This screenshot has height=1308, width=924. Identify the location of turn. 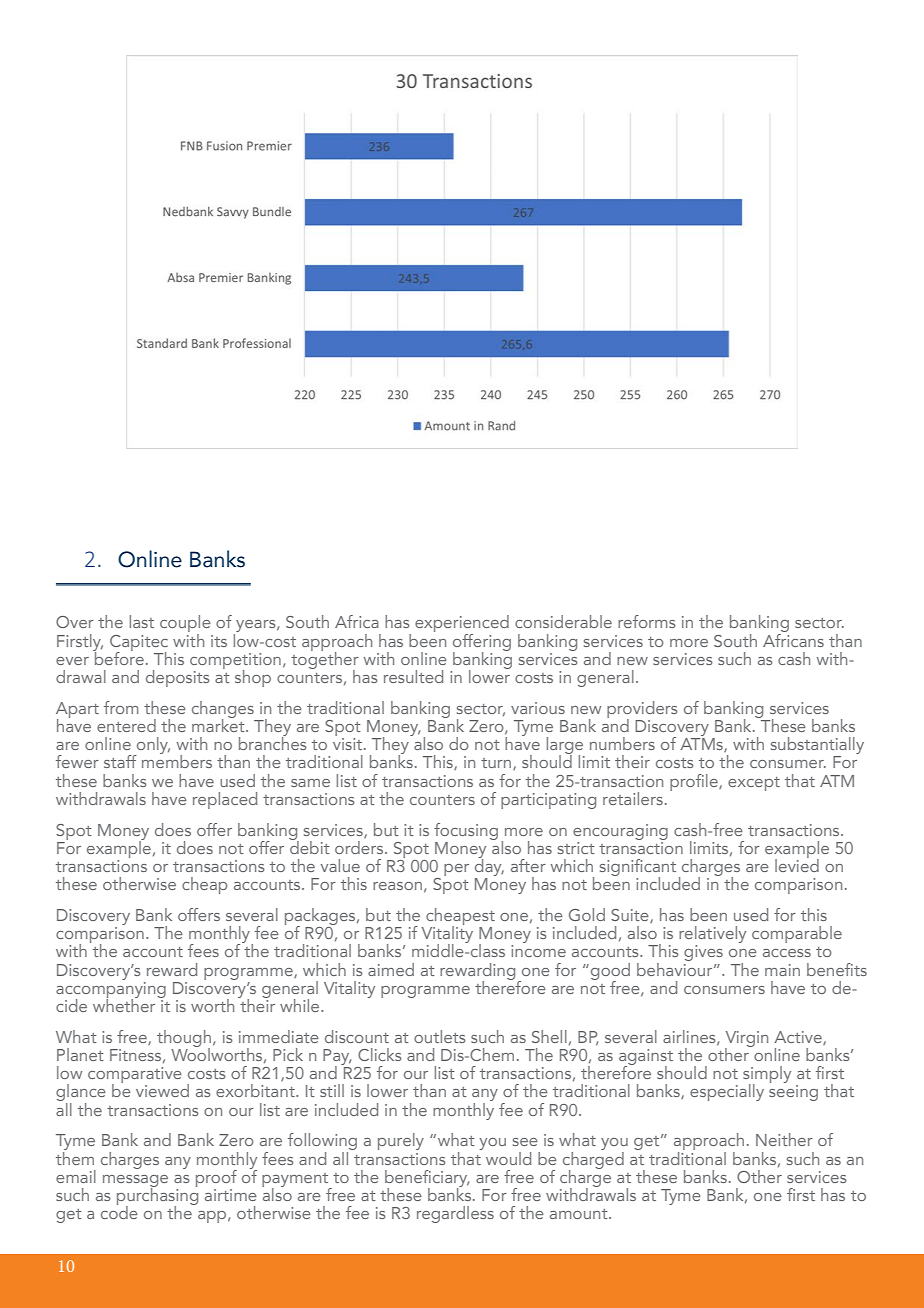
(497, 764).
